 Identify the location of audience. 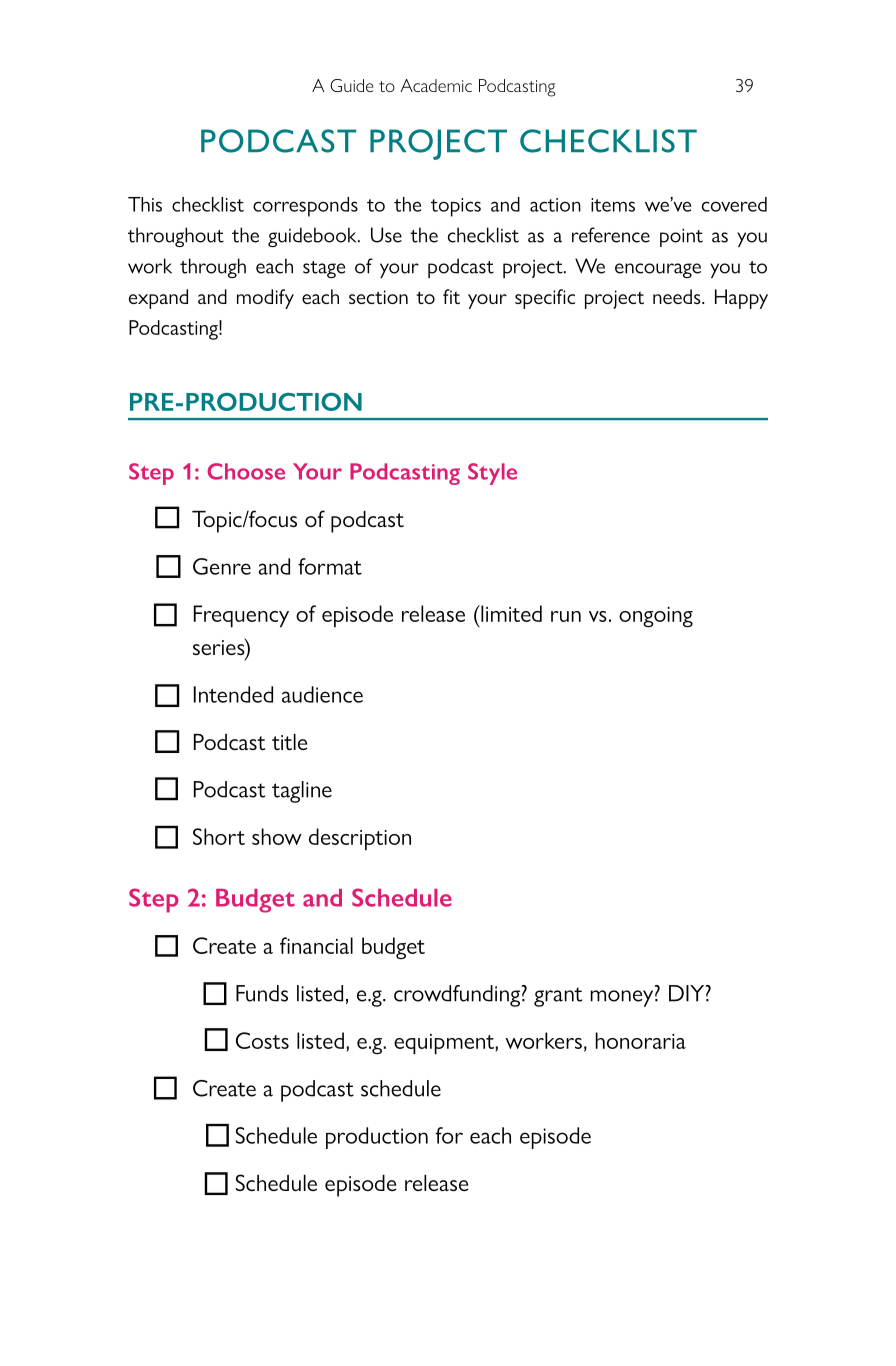
(322, 694).
